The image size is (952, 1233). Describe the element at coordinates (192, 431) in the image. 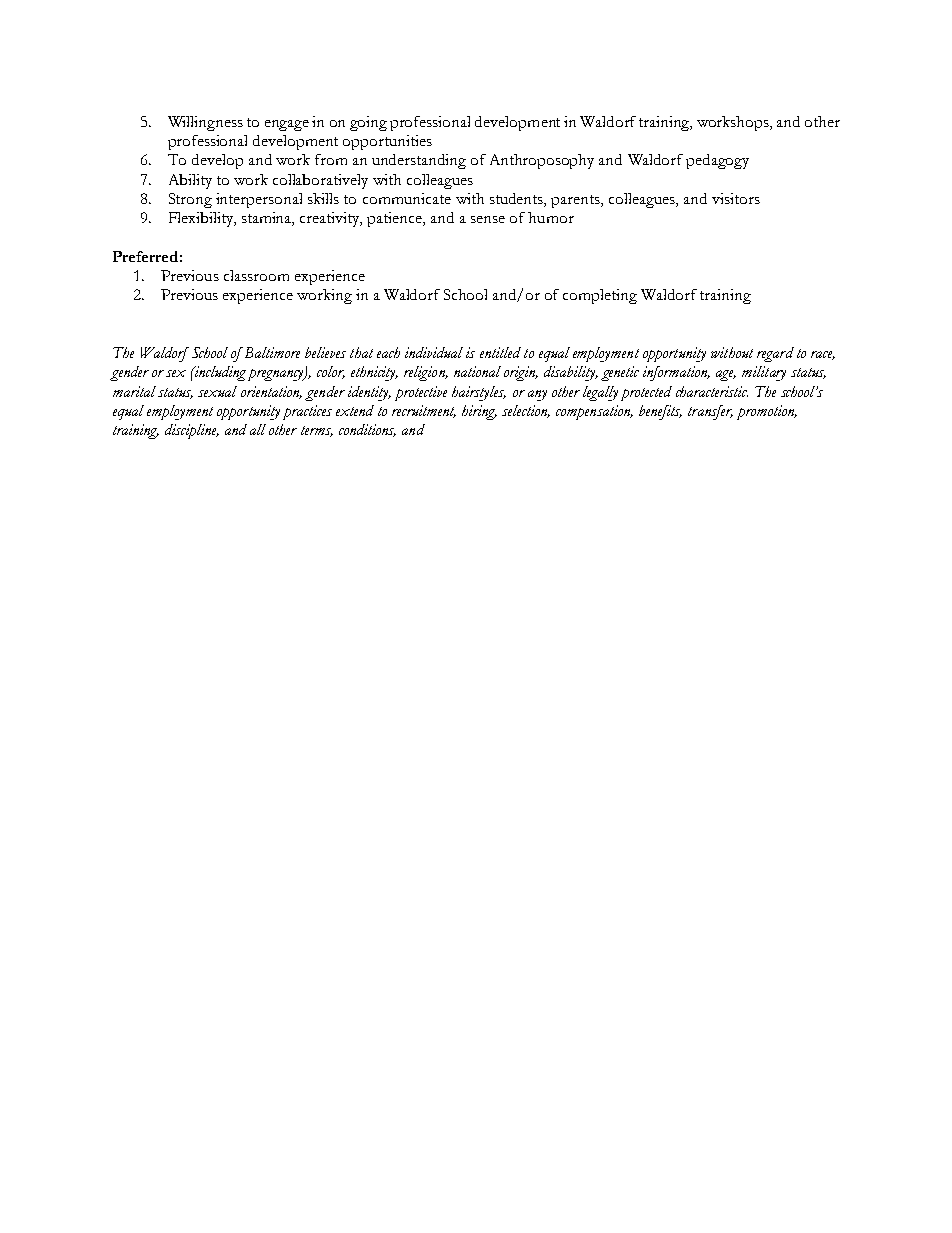

I see `discipline` at that location.
